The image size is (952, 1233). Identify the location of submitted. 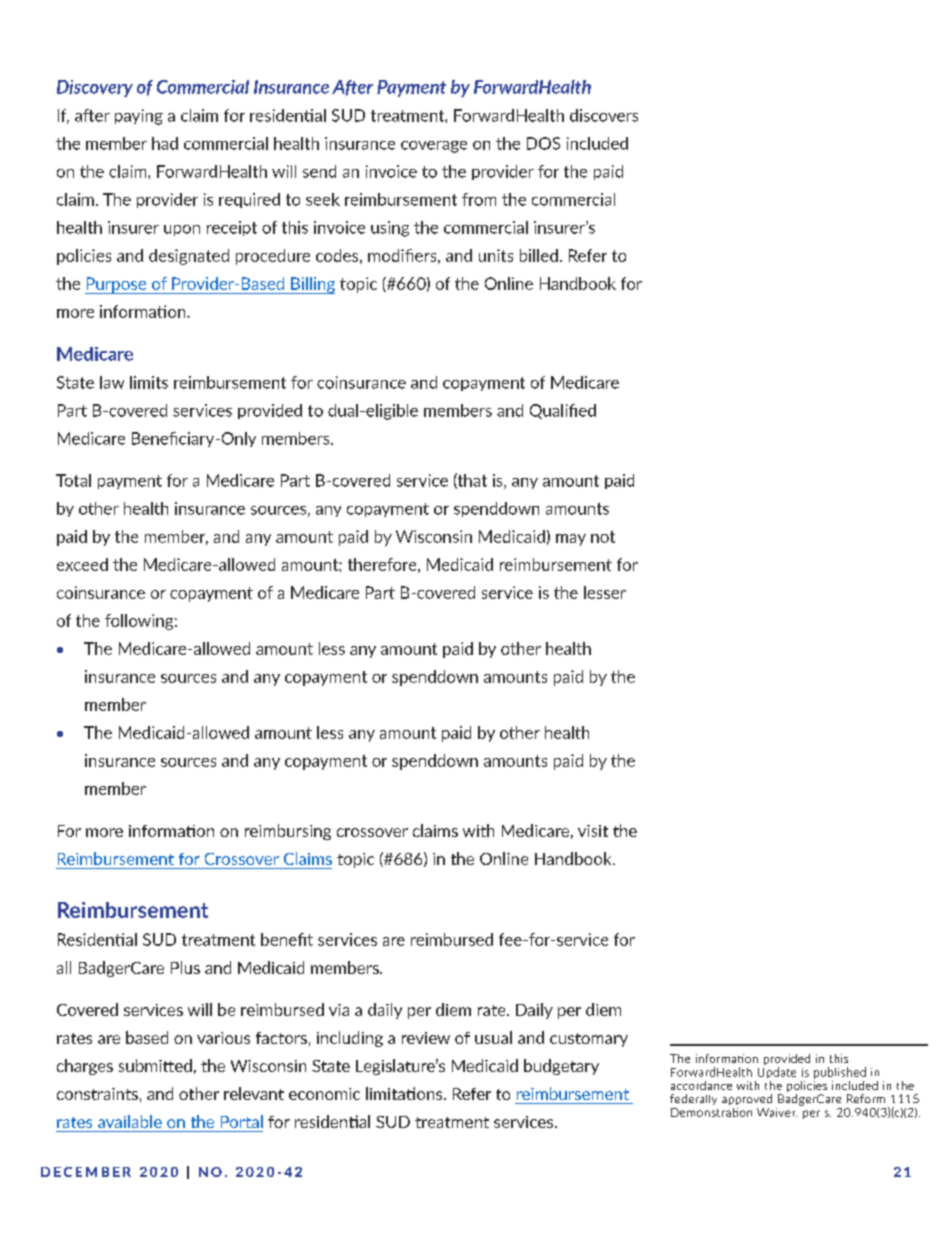
(155, 1065).
